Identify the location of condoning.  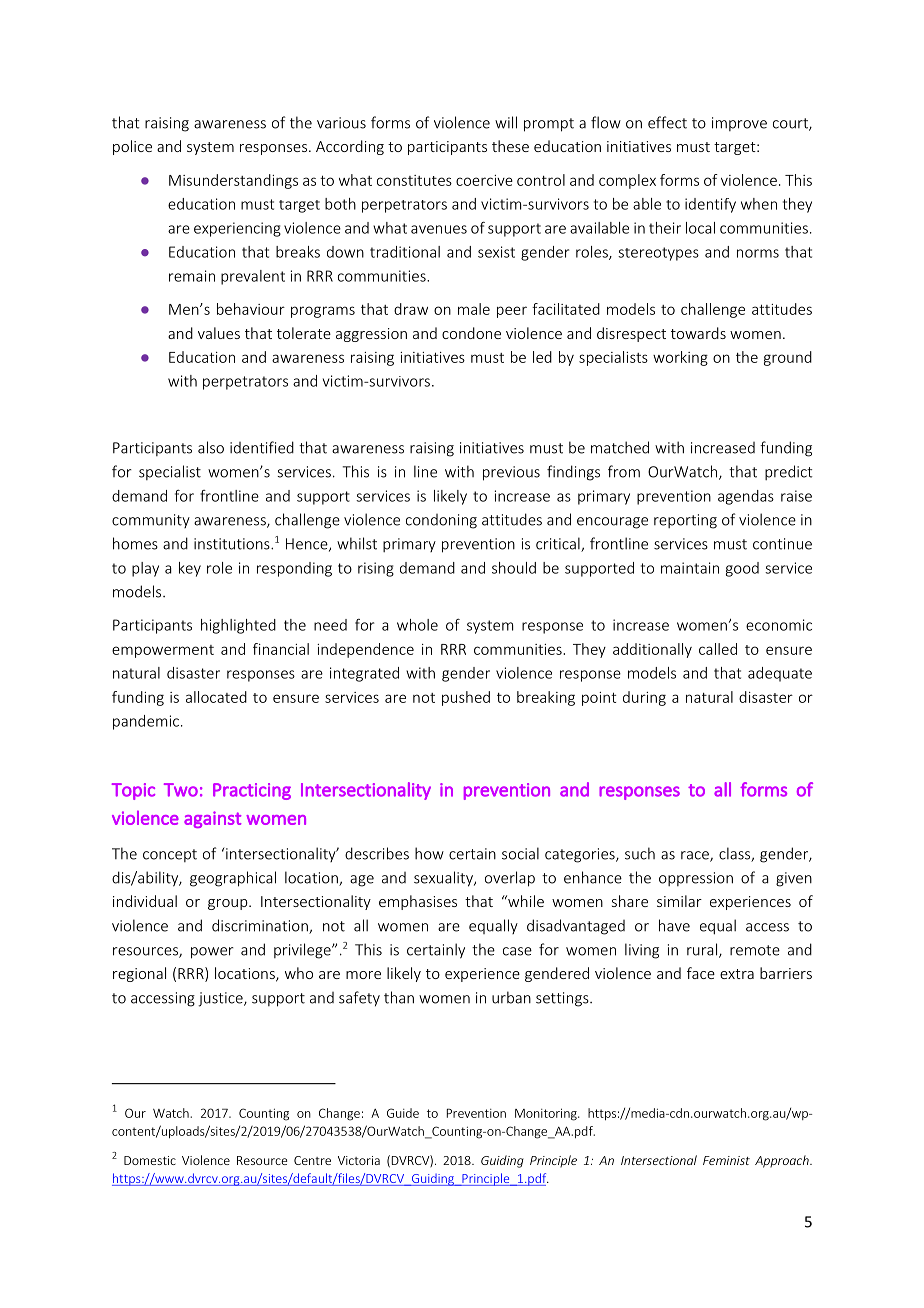
(441, 521).
